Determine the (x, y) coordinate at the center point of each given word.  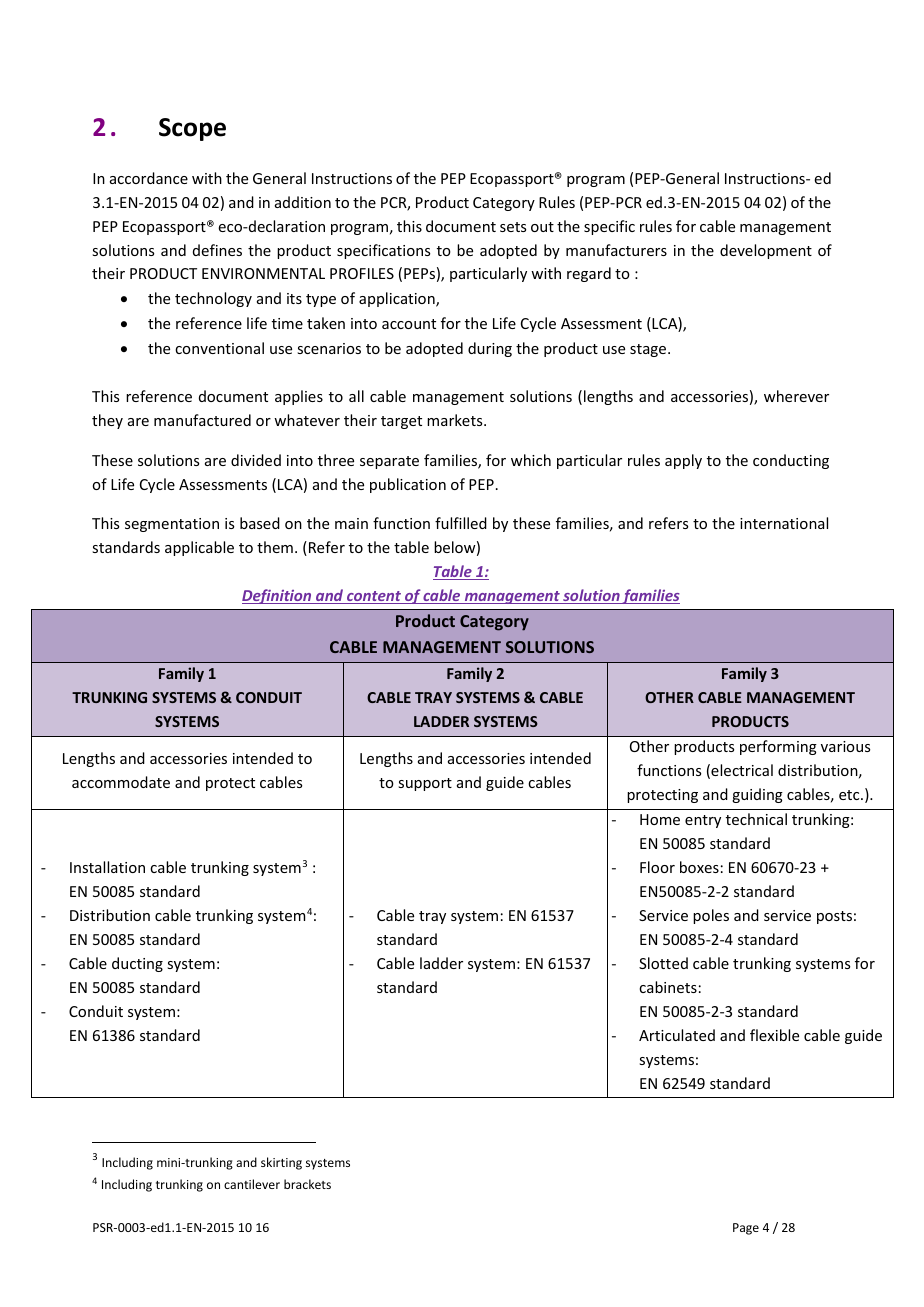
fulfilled (461, 523)
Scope (192, 129)
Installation (107, 867)
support (425, 784)
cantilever (252, 1184)
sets (513, 227)
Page (746, 1229)
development (766, 251)
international (784, 523)
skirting (281, 1163)
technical (756, 819)
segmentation (172, 525)
